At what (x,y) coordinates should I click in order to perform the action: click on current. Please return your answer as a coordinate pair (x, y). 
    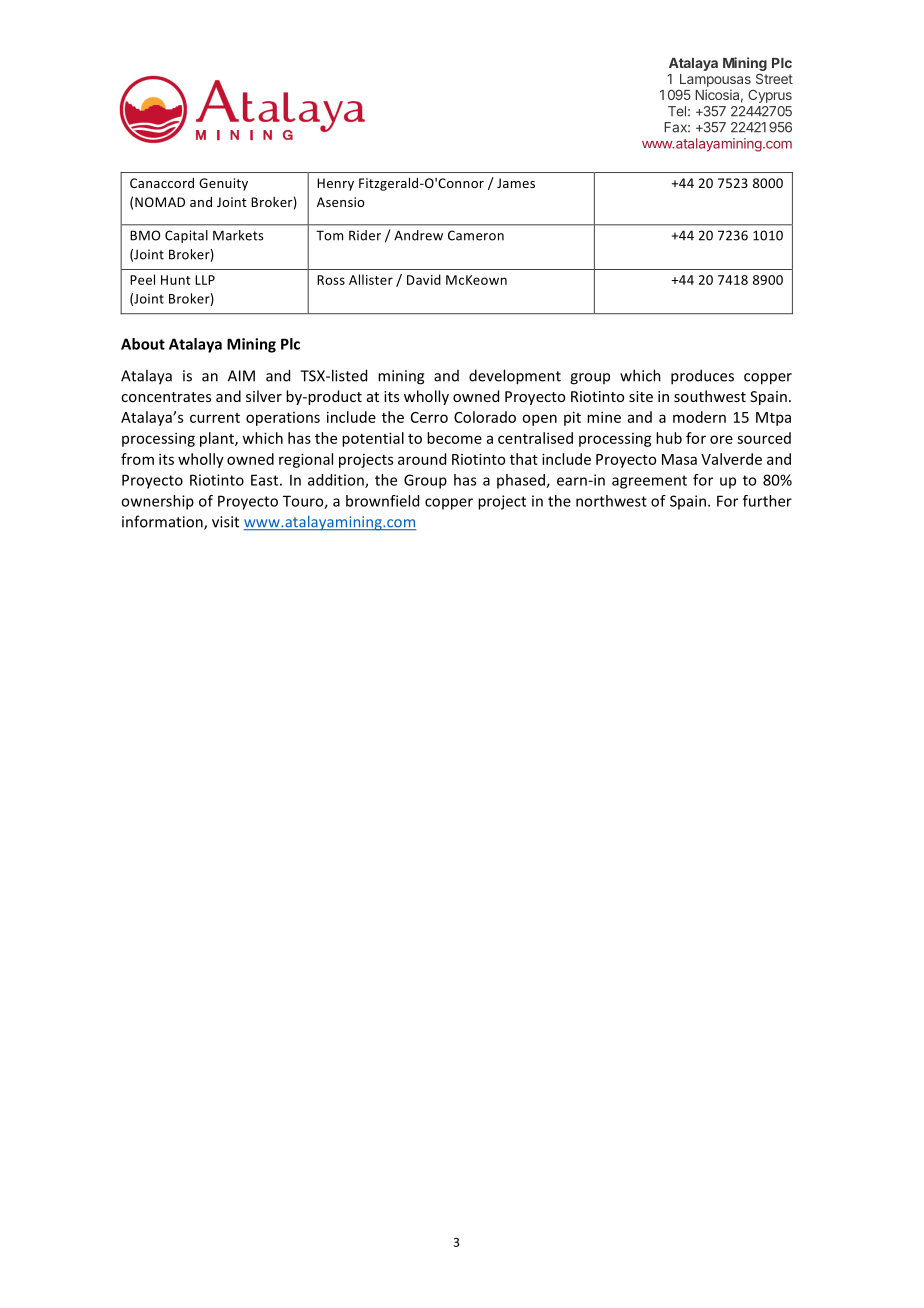
    Looking at the image, I should click on (215, 418).
